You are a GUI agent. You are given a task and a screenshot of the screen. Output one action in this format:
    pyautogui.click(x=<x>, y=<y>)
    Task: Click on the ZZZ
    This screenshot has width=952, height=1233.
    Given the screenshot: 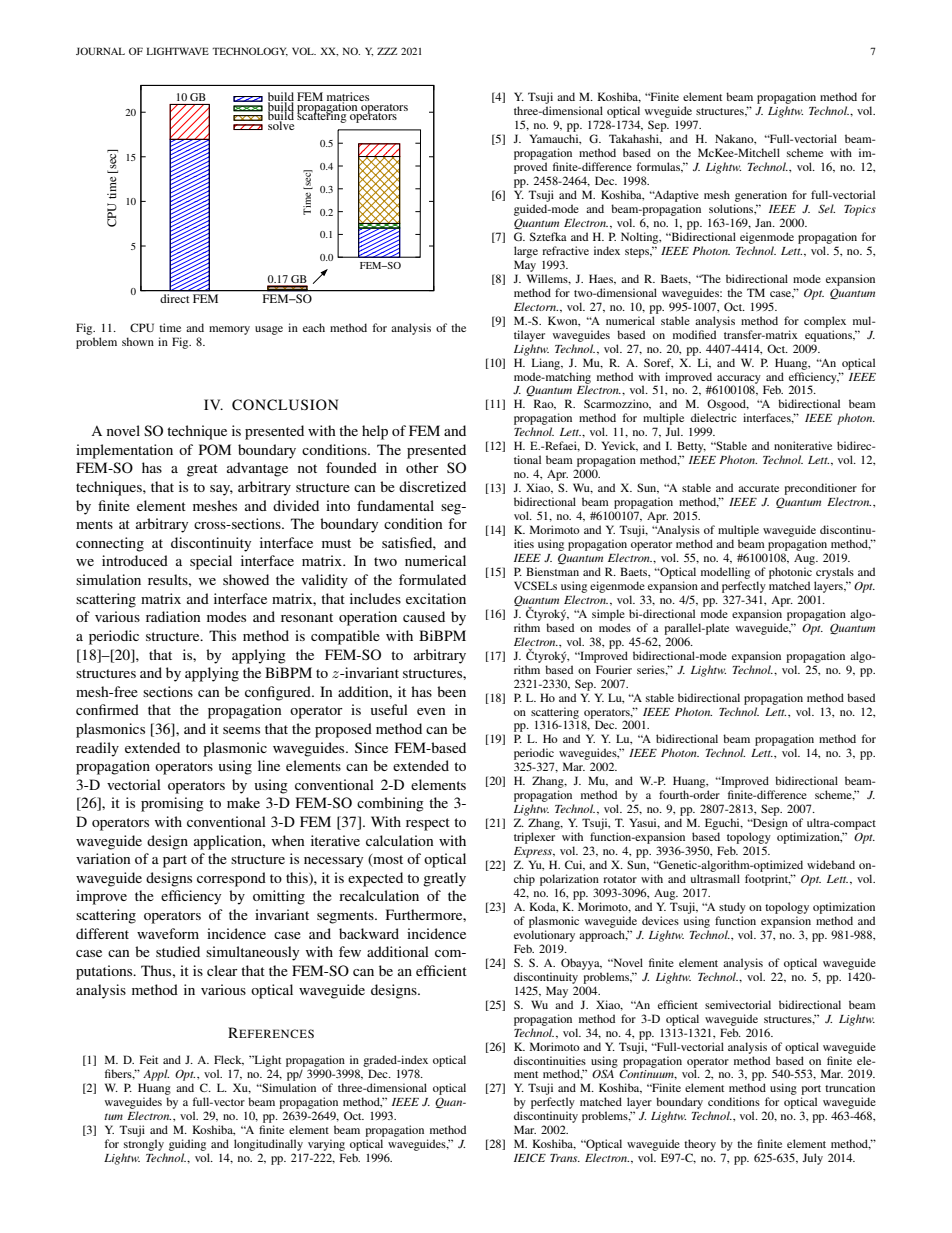 What is the action you would take?
    pyautogui.click(x=387, y=51)
